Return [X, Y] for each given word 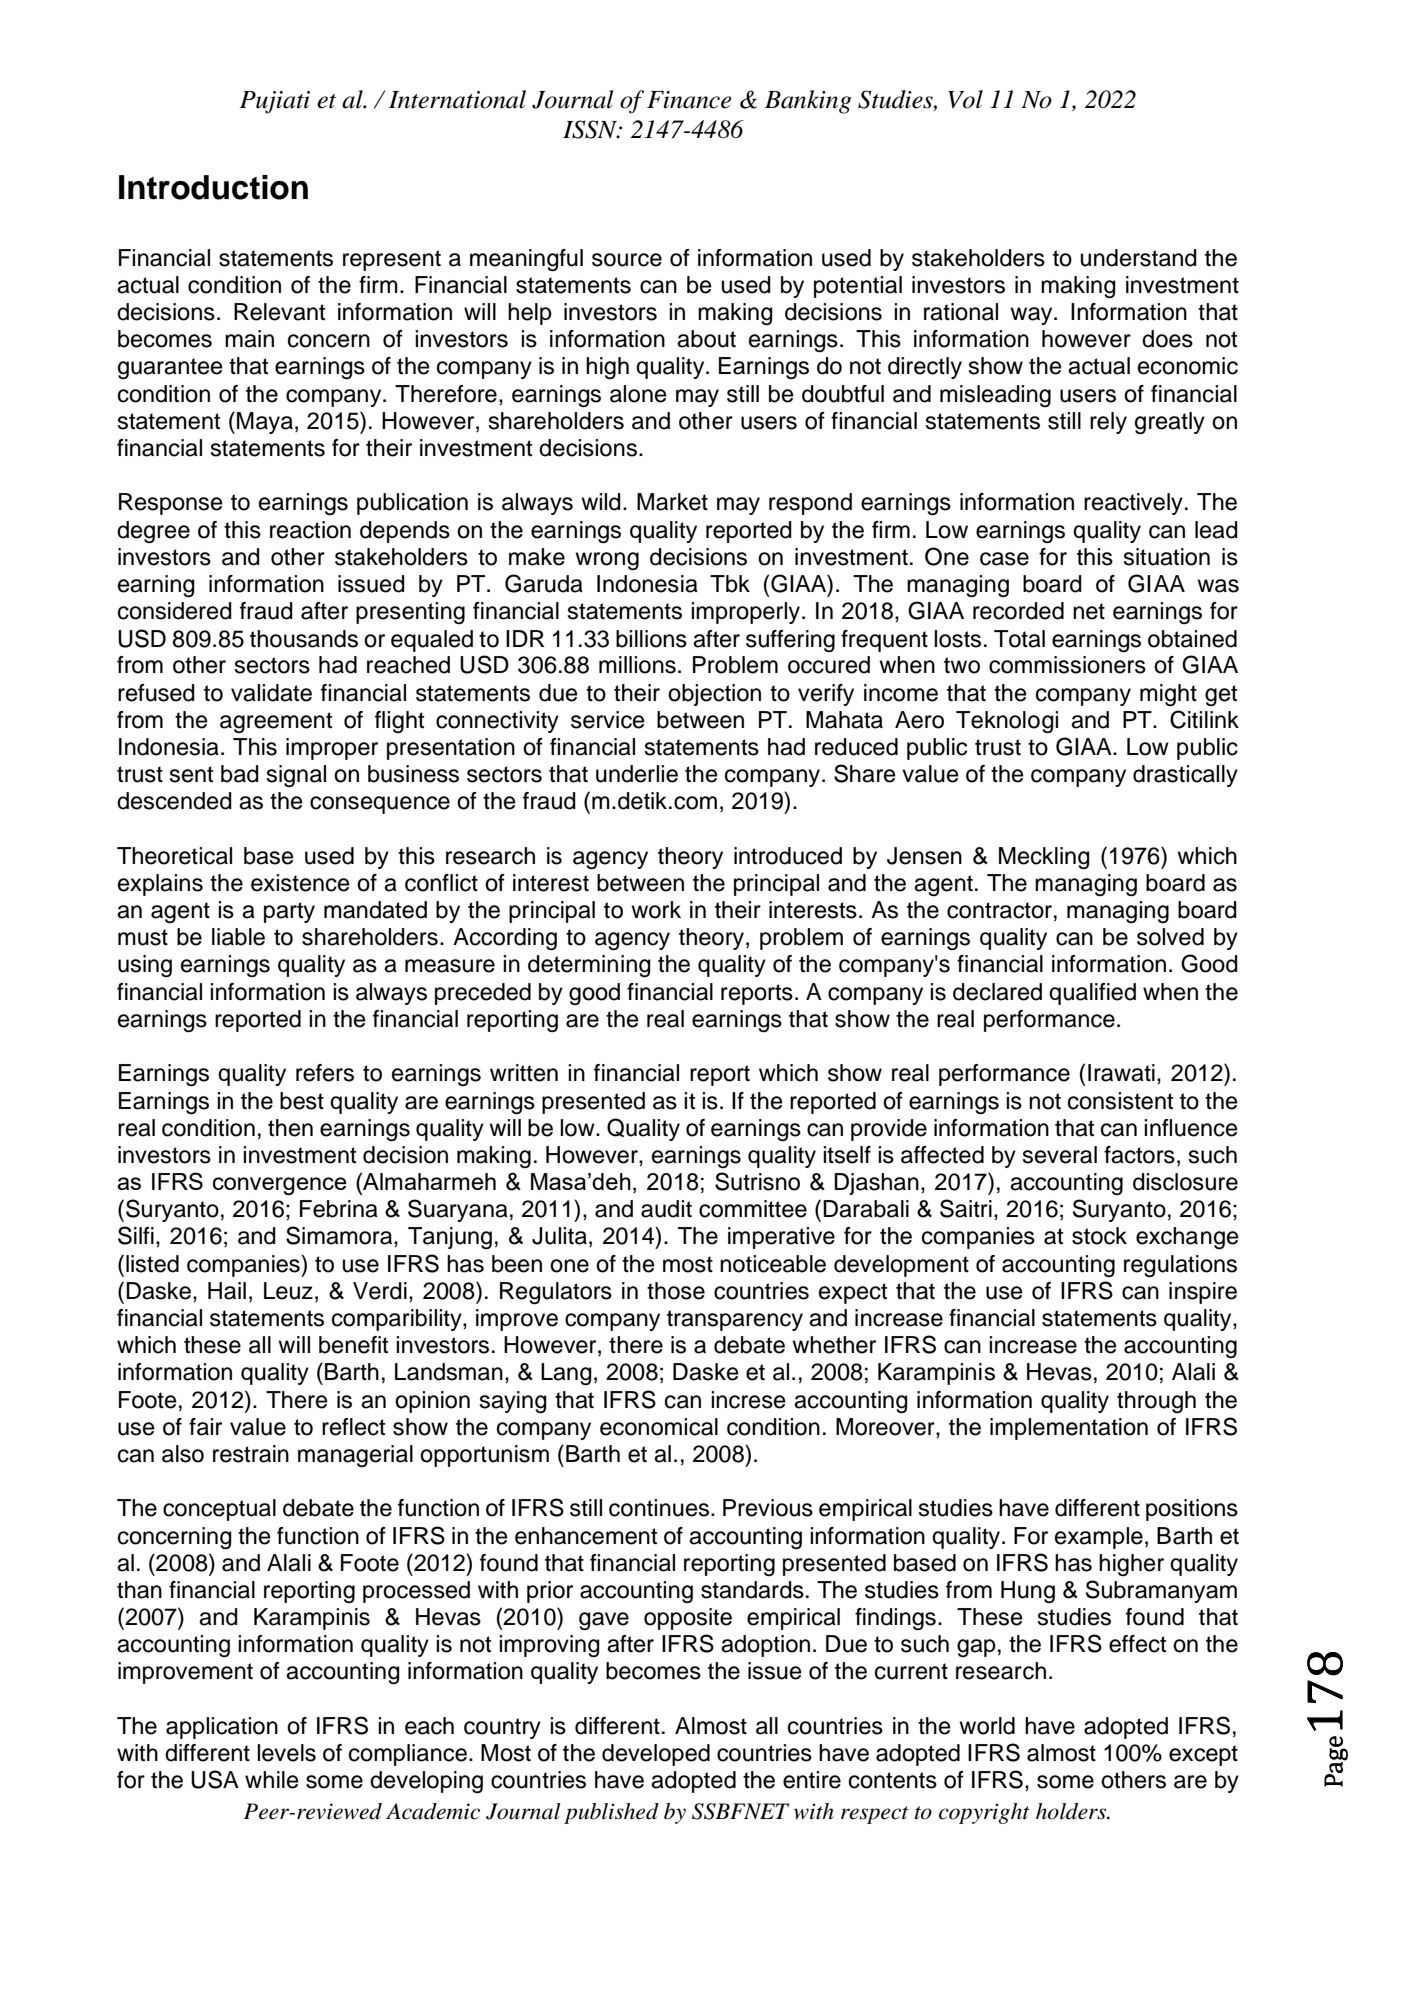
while [272, 1780]
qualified [1092, 994]
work [656, 910]
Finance [689, 100]
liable [238, 937]
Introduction [213, 187]
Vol [965, 99]
